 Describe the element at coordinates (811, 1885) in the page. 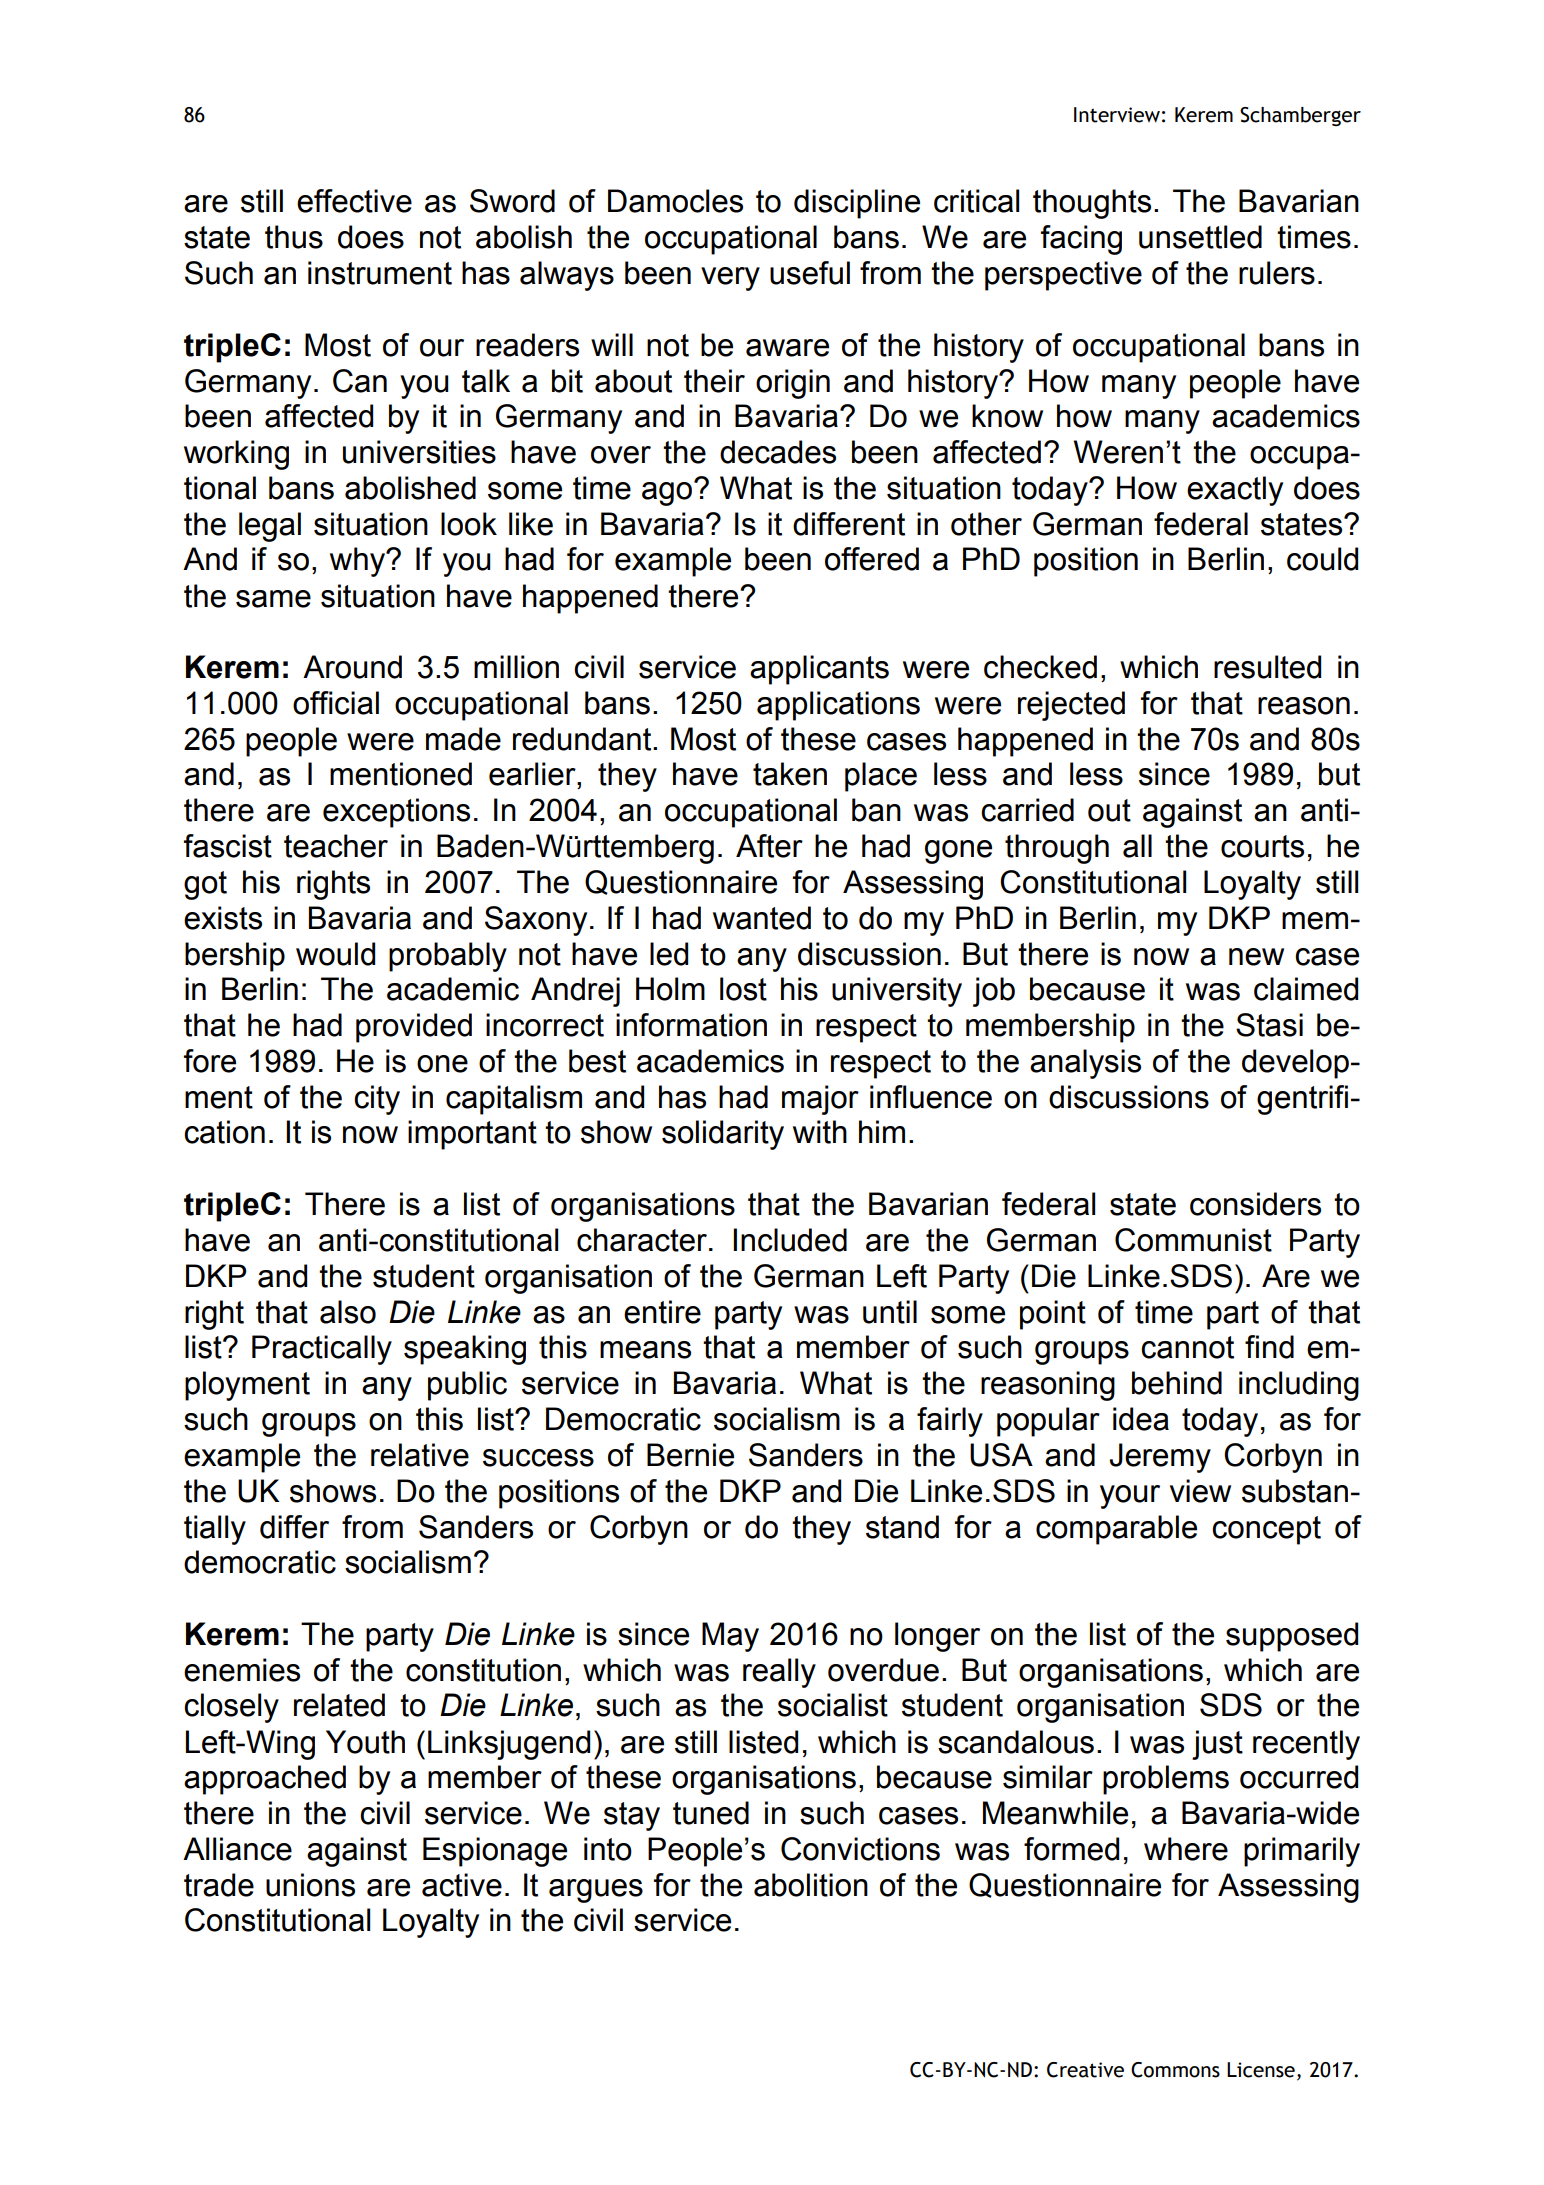

I see `abolition` at that location.
